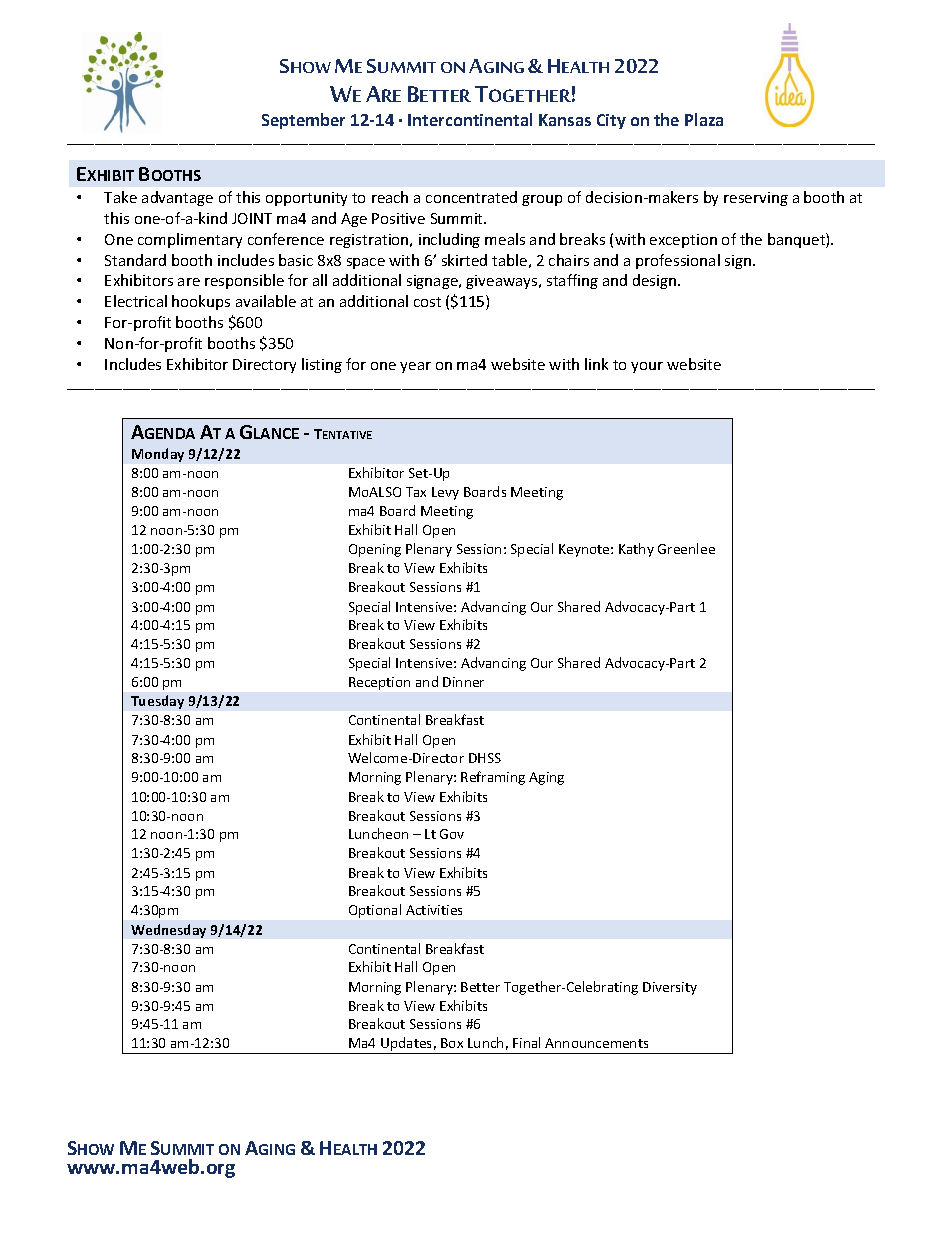  I want to click on Plaza, so click(704, 119).
